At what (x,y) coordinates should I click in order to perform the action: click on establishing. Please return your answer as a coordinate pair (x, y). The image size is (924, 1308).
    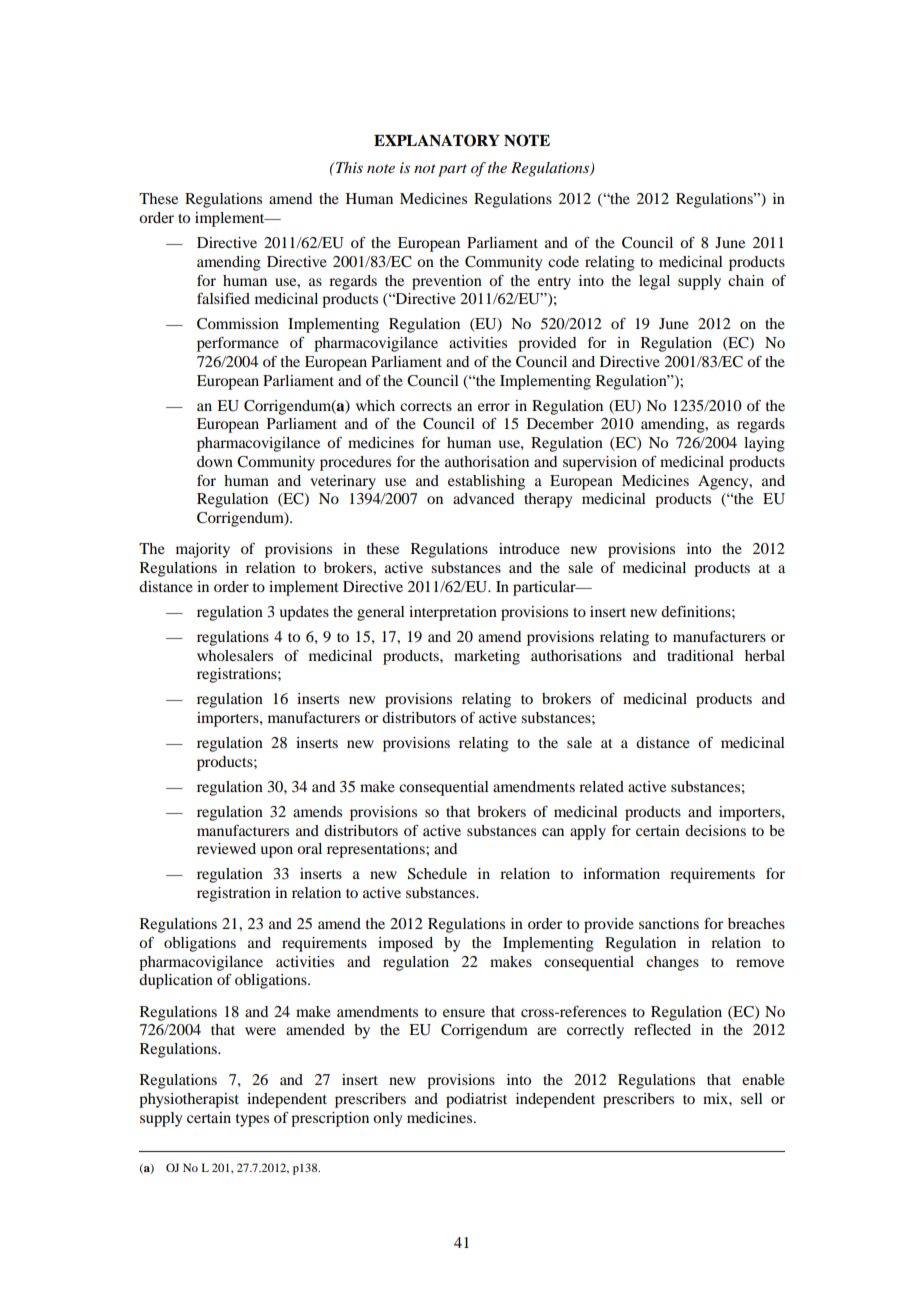
    Looking at the image, I should click on (486, 482).
